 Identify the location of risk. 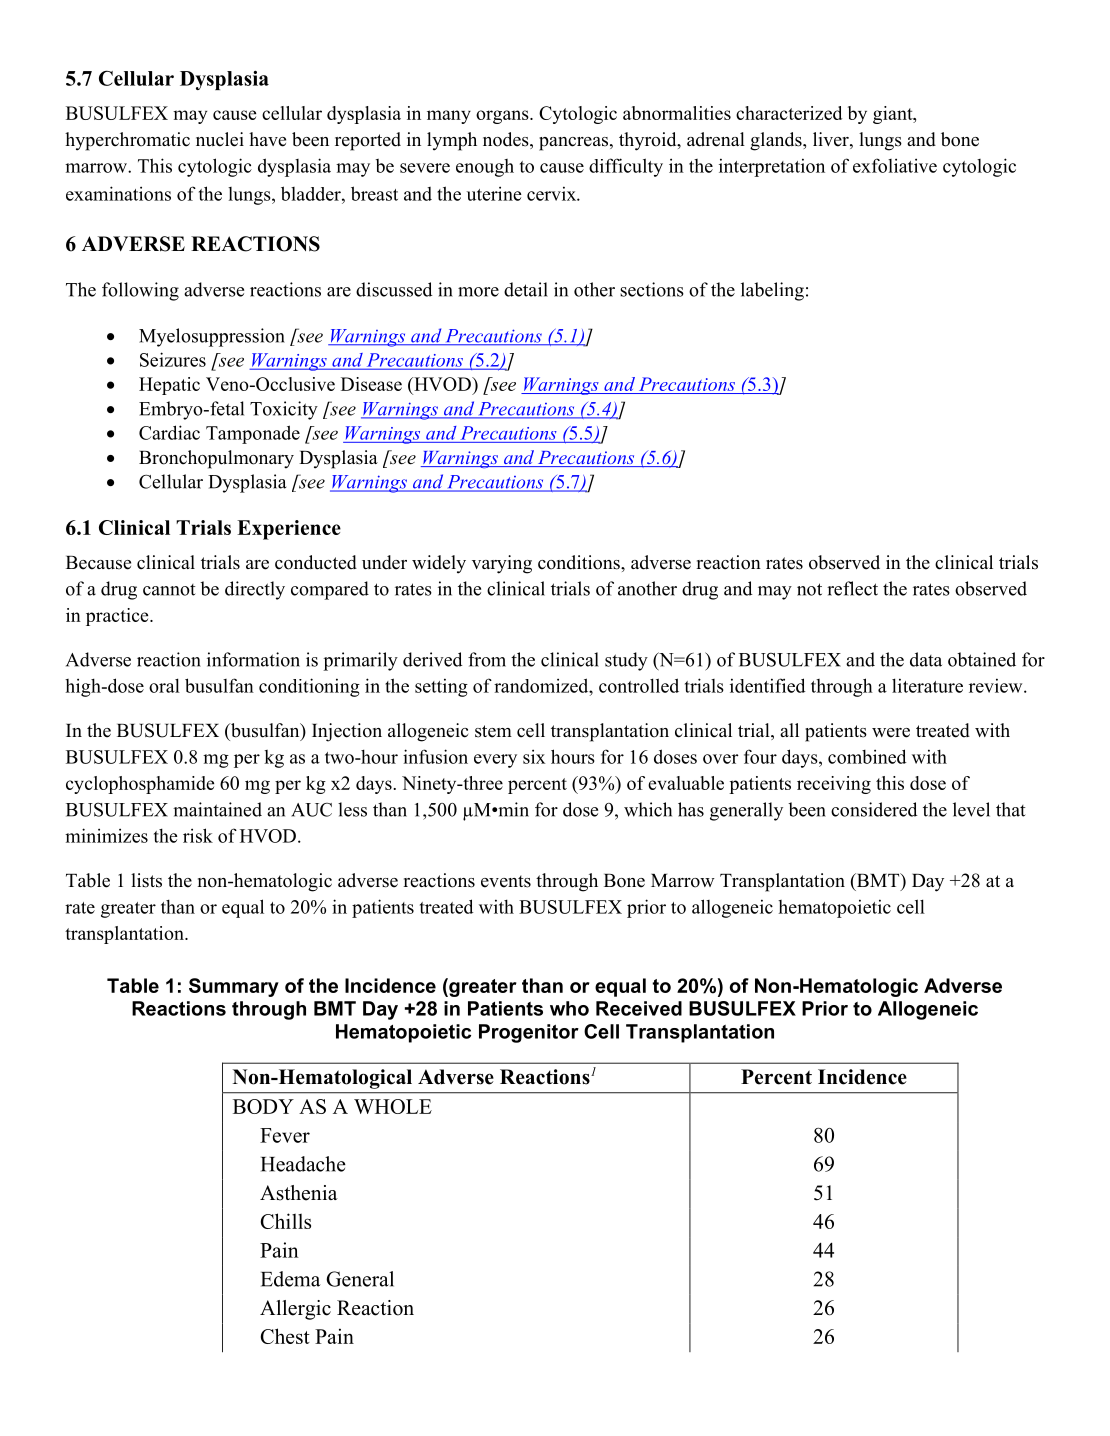
(198, 835).
